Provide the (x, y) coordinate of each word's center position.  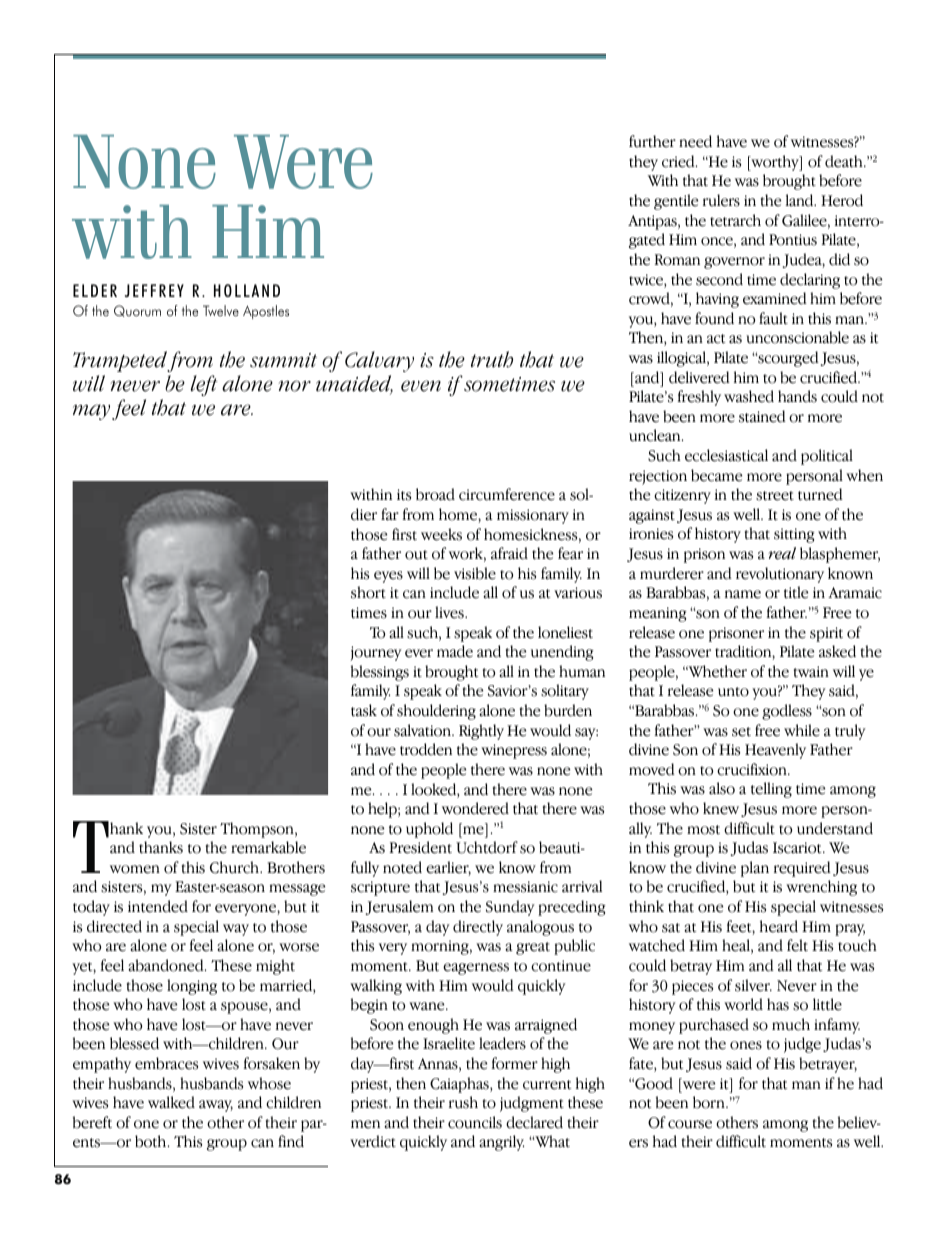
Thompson (258, 830)
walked (171, 1102)
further (652, 141)
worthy (775, 163)
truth (492, 359)
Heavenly (775, 751)
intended (158, 906)
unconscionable (797, 337)
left (204, 385)
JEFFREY (154, 290)
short (368, 592)
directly (478, 928)
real (782, 553)
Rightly (481, 732)
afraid (509, 553)
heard (779, 926)
